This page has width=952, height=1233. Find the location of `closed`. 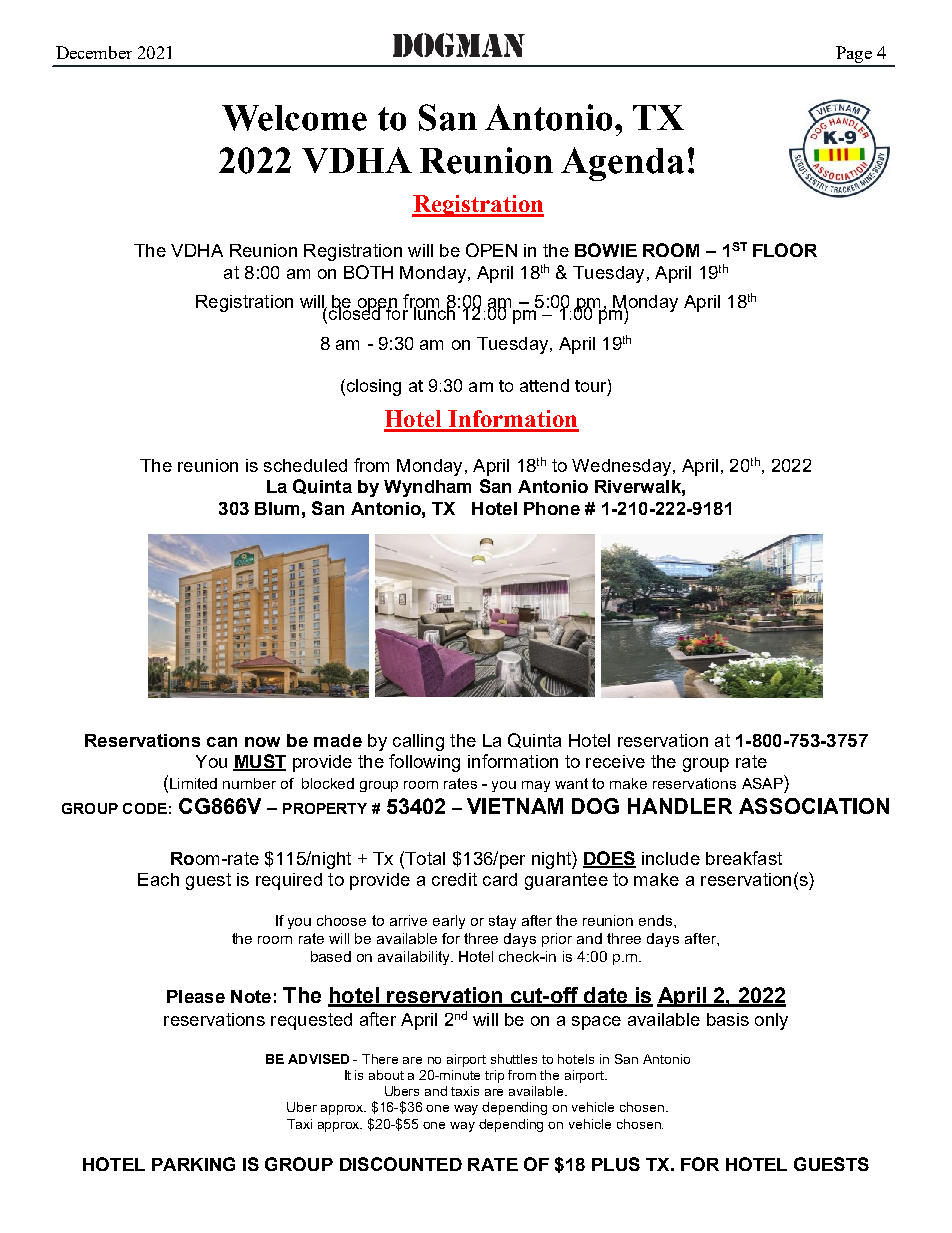

closed is located at coordinates (355, 312).
